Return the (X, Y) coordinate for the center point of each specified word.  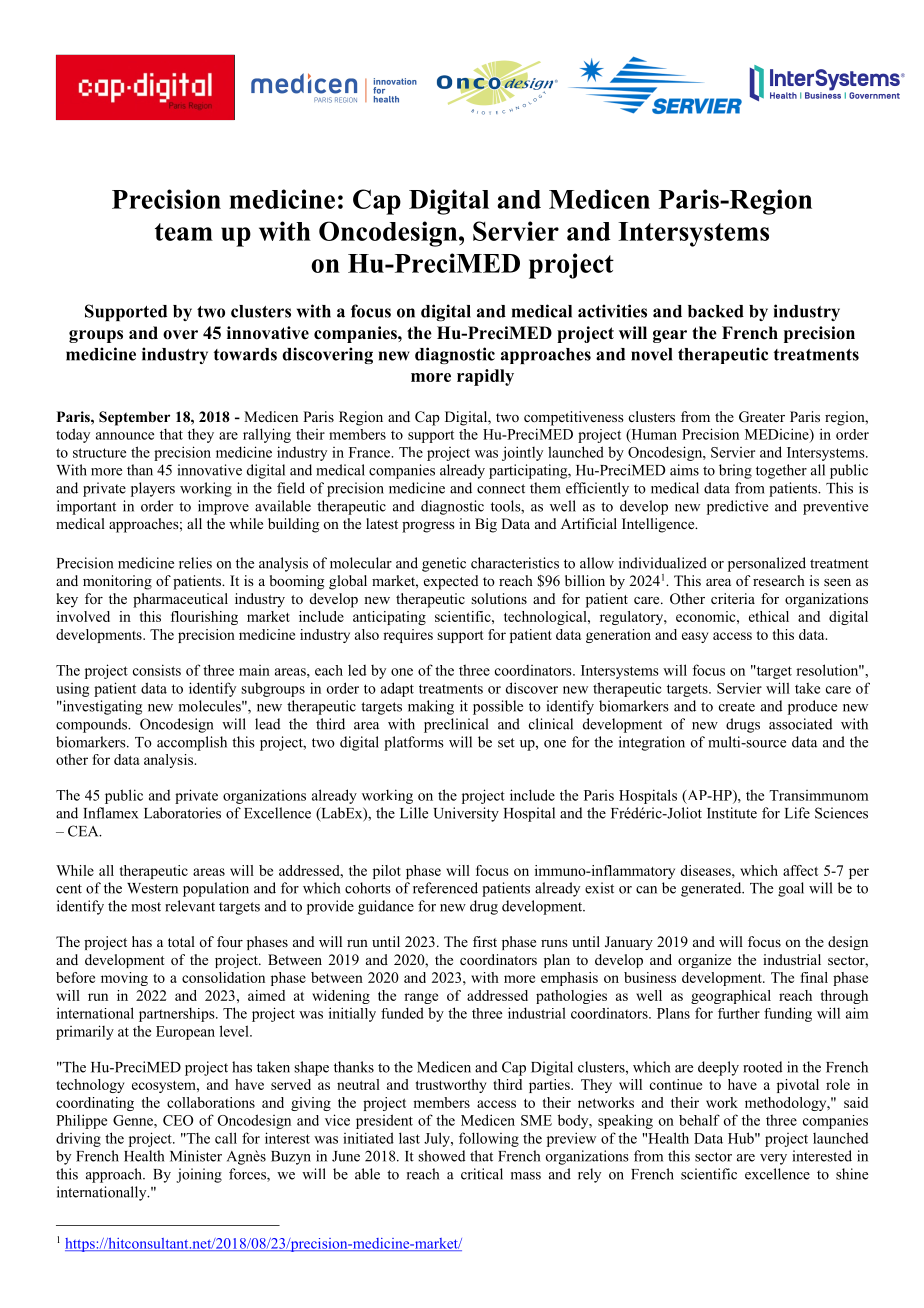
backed (716, 311)
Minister (196, 1156)
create (737, 707)
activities (612, 311)
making (431, 707)
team (184, 232)
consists (157, 670)
